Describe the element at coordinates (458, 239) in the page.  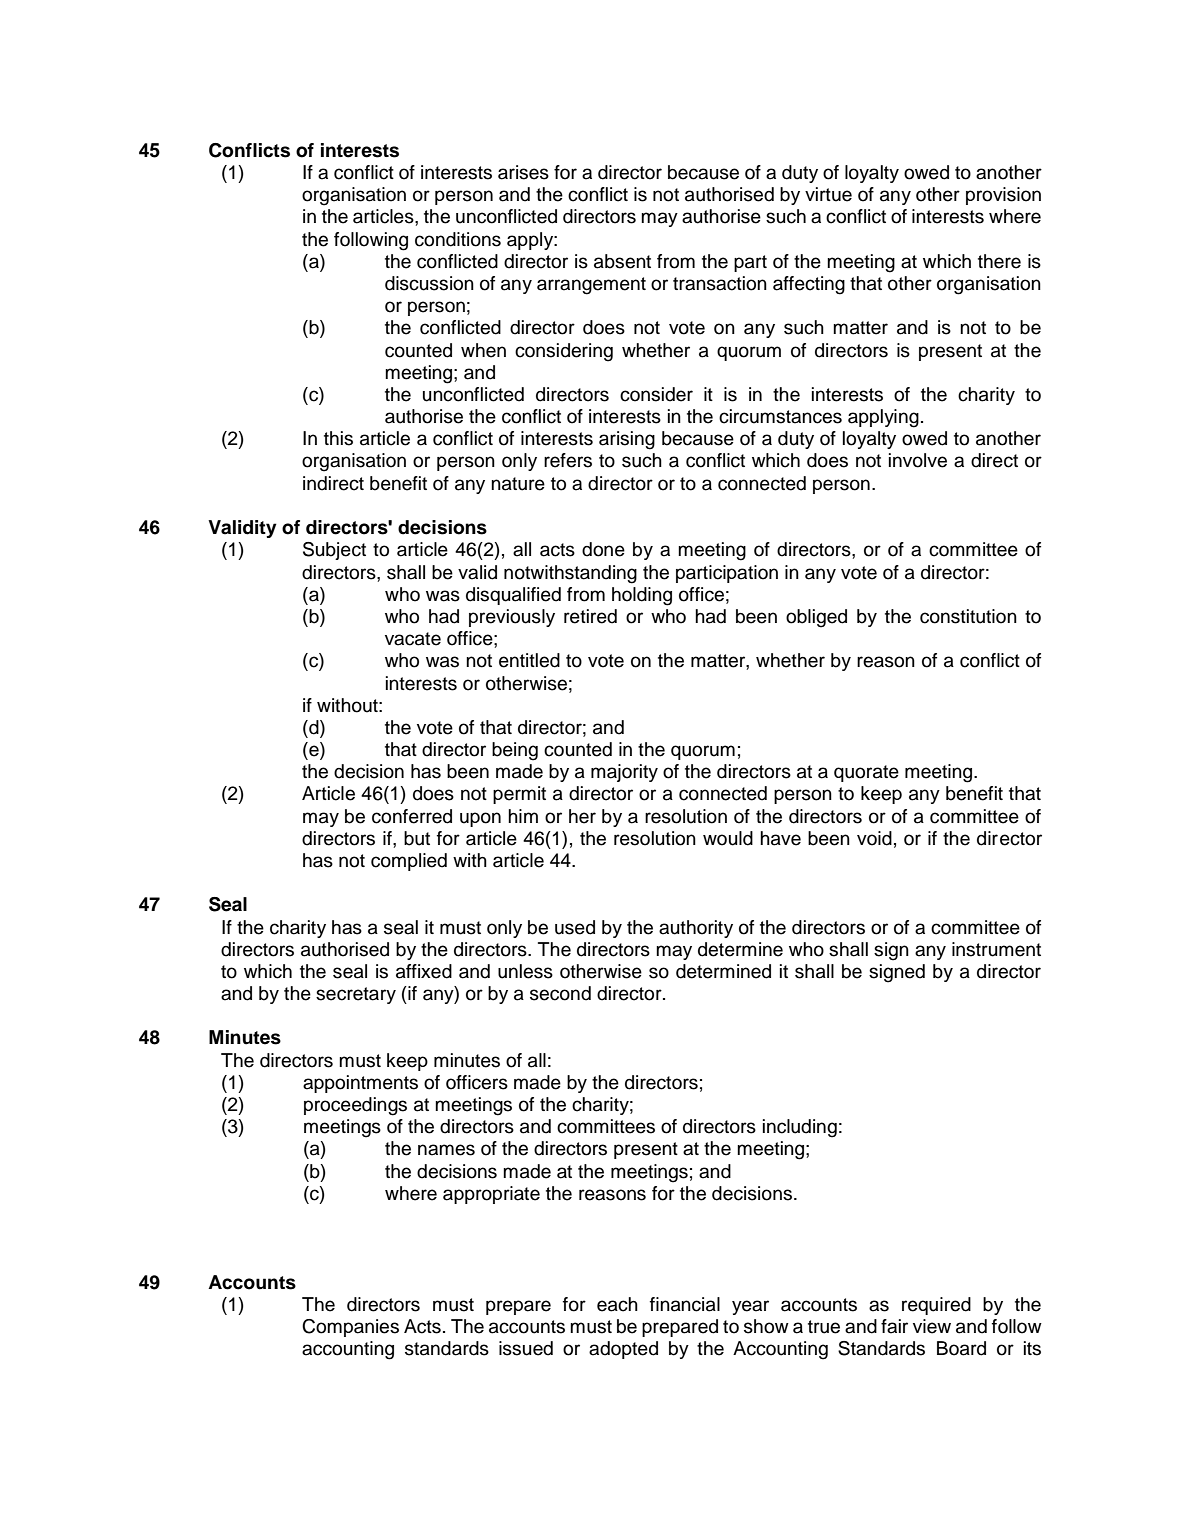
I see `conditions` at that location.
